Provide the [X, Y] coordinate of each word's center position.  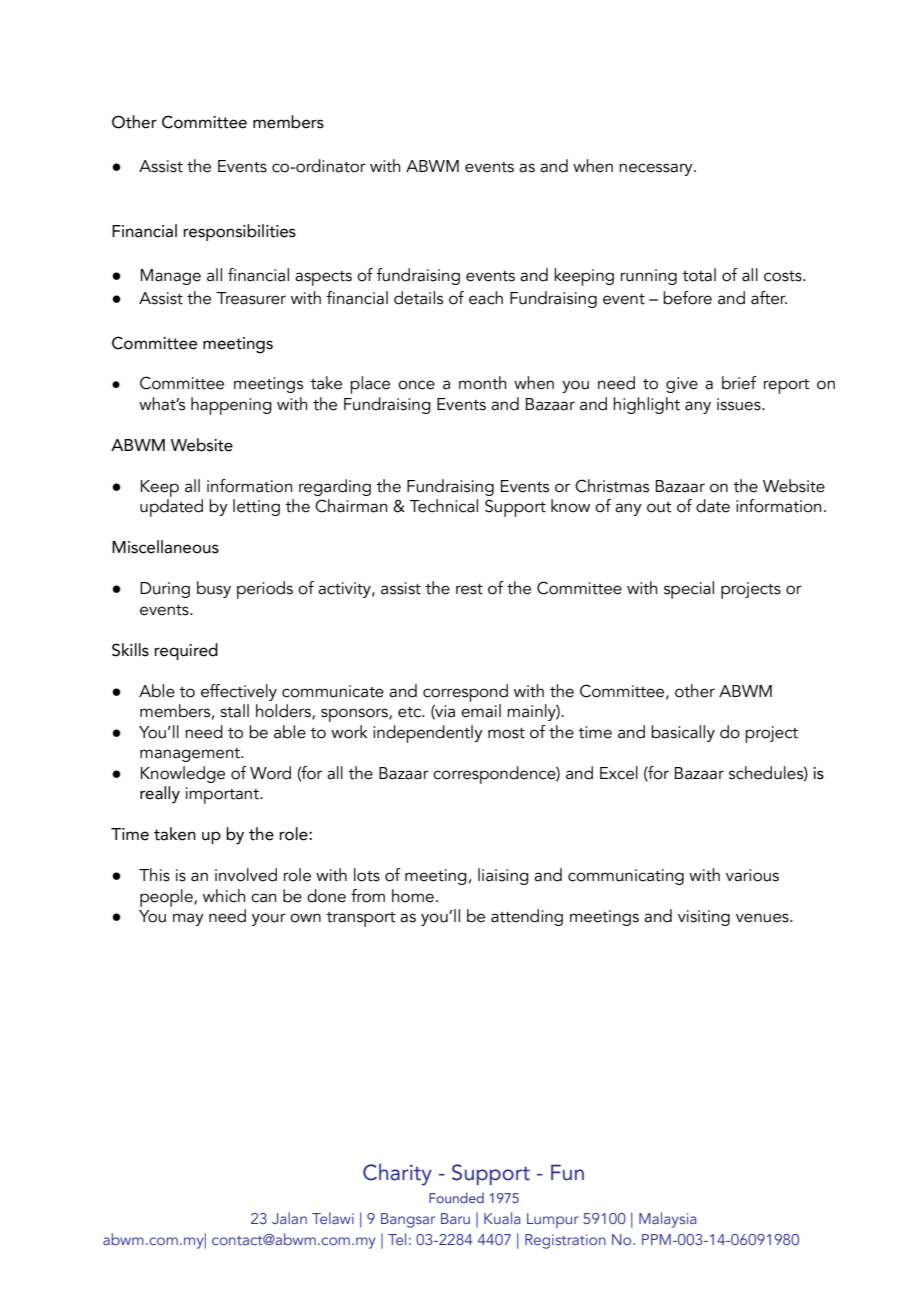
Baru [455, 1218]
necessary [657, 169]
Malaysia [668, 1220]
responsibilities [239, 232]
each [486, 298]
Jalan [289, 1218]
